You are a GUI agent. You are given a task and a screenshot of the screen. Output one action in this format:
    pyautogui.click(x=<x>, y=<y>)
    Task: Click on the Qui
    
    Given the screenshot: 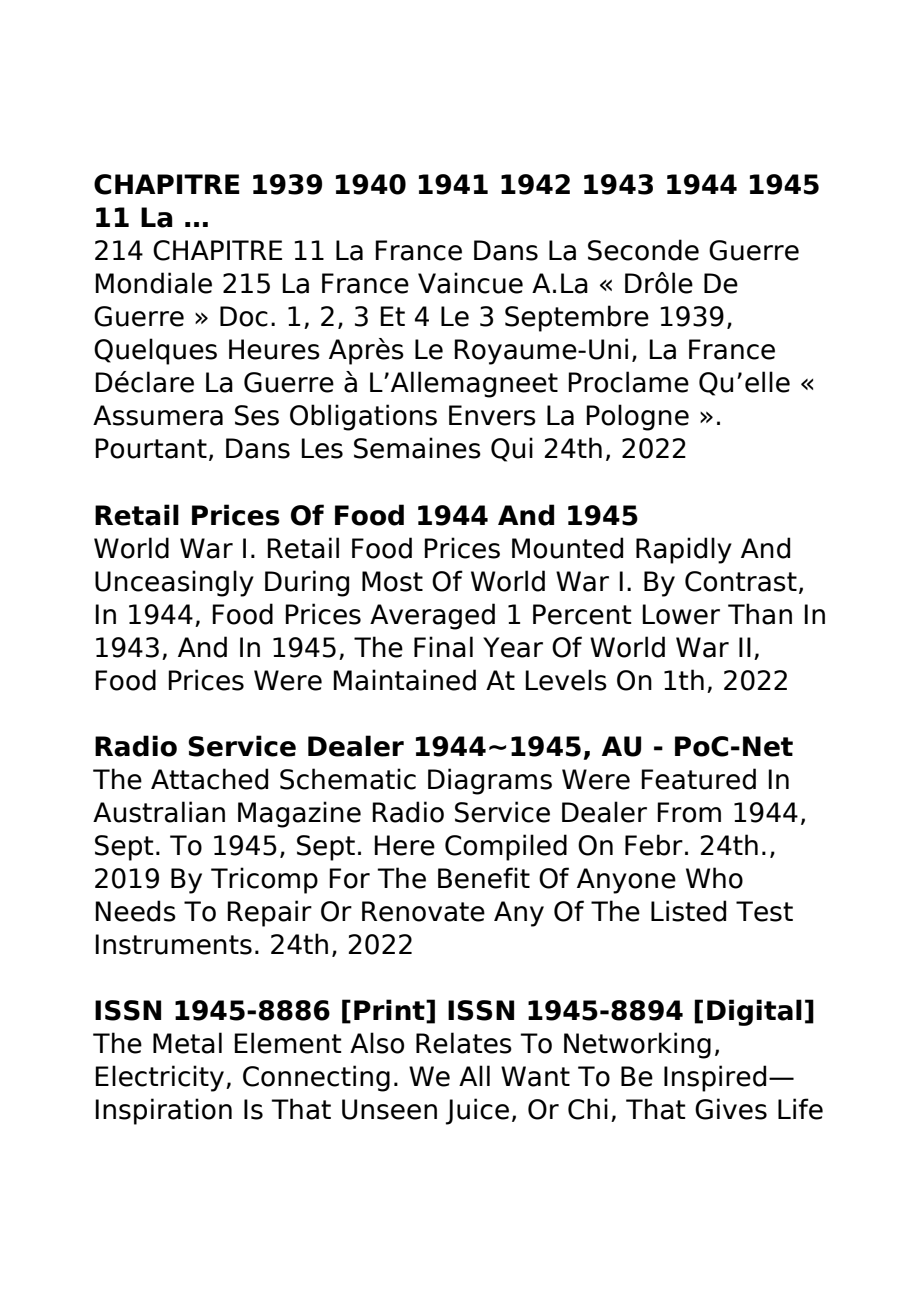 What is the action you would take?
    pyautogui.click(x=512, y=449)
